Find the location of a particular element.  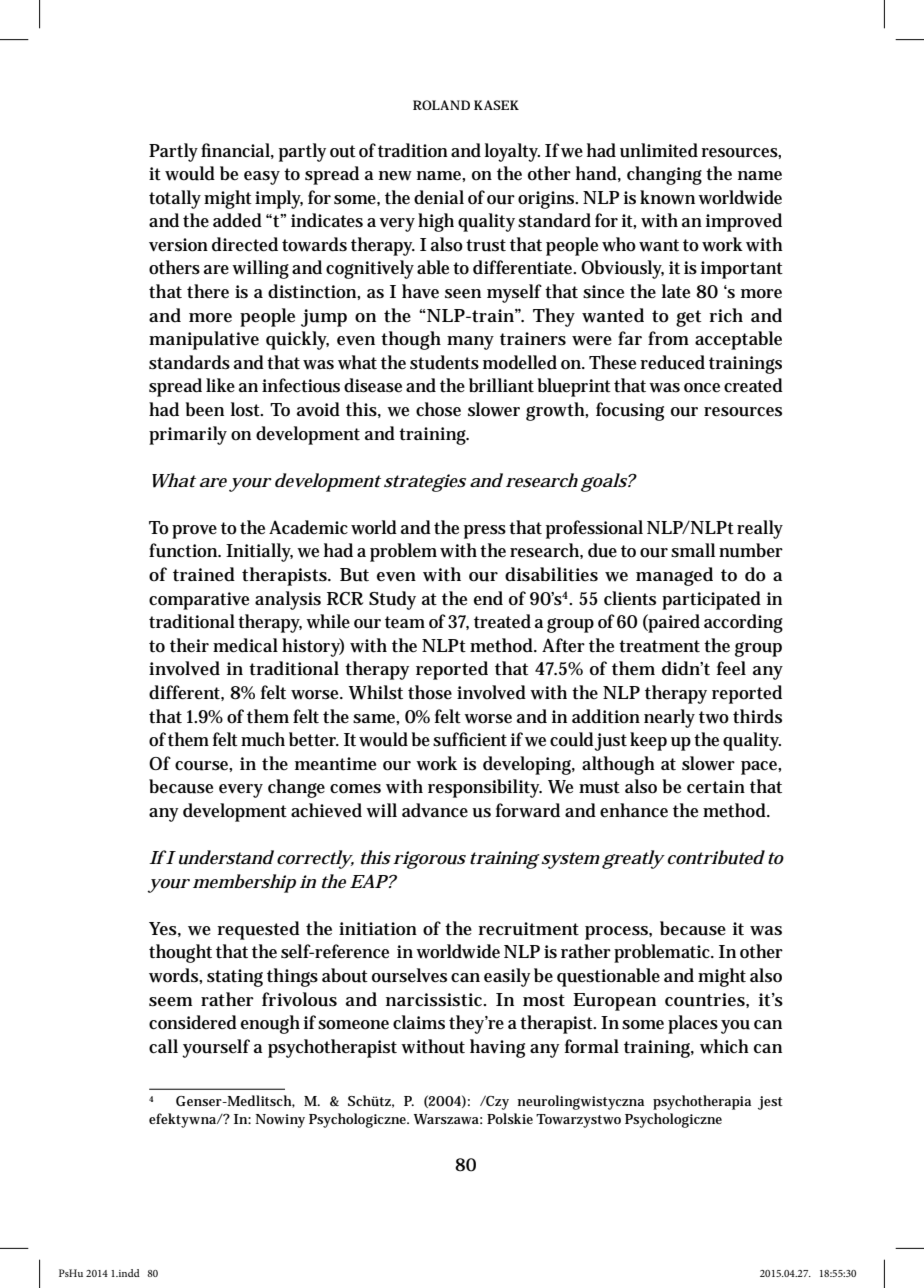

rigorous is located at coordinates (429, 860).
